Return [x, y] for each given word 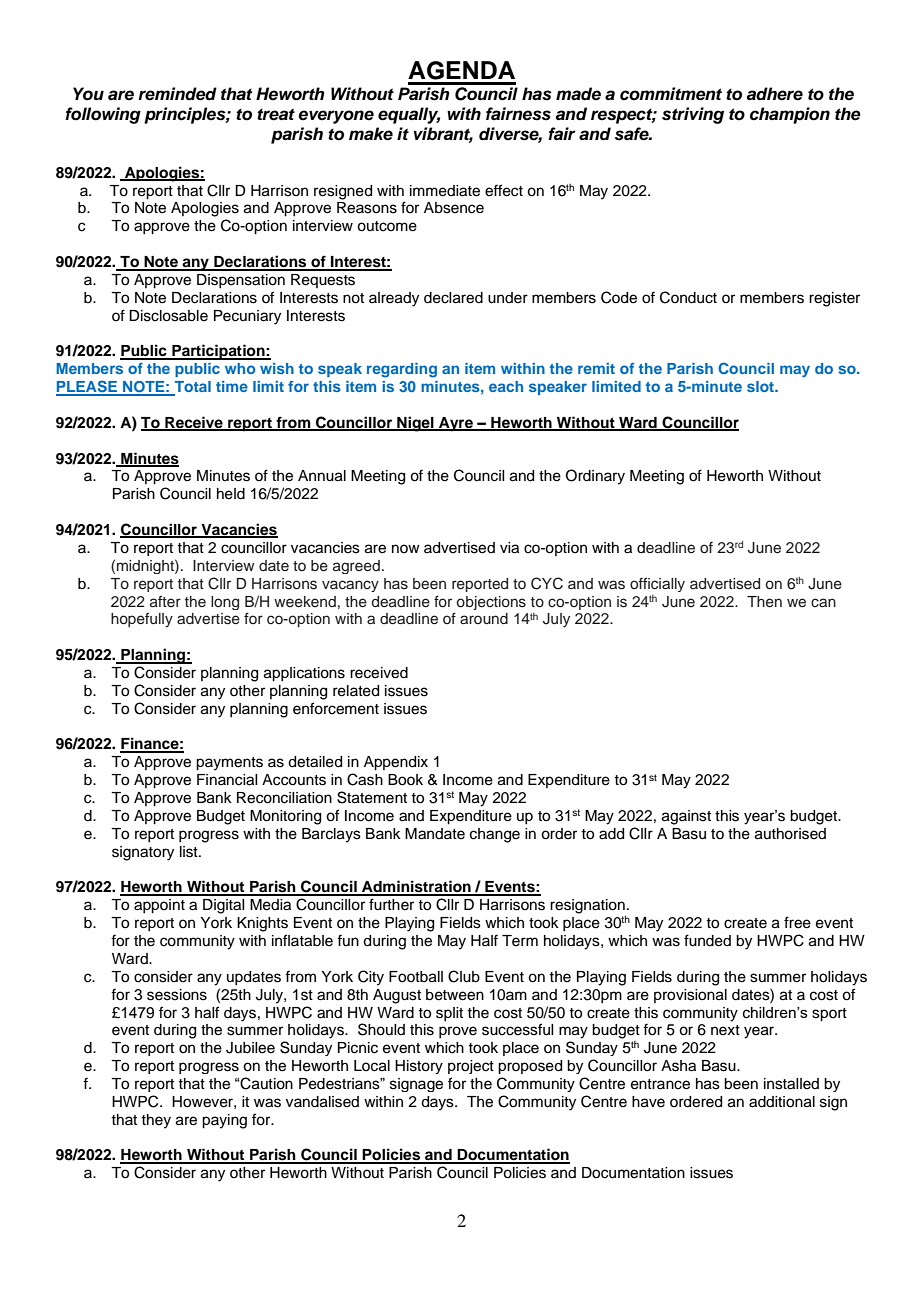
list [190, 852]
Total [191, 388]
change [495, 835]
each [506, 386]
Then [764, 602]
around [484, 619]
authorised [790, 834]
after [165, 601]
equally [409, 115]
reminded [177, 94]
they [156, 1121]
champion [790, 115]
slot [761, 386]
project [471, 1067]
